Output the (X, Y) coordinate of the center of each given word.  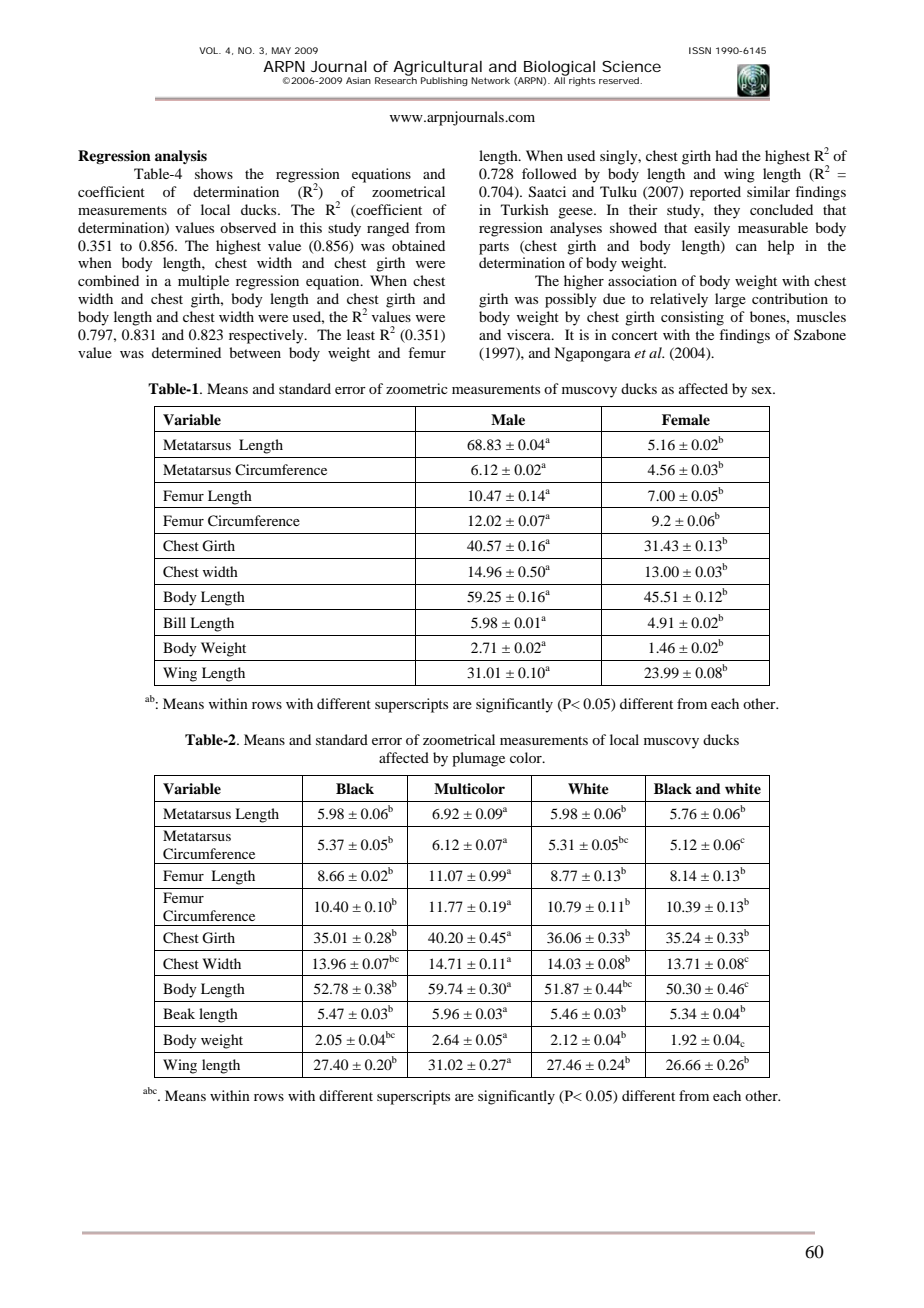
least (361, 334)
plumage (478, 759)
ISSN (700, 50)
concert (635, 335)
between (255, 352)
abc (150, 1090)
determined (186, 352)
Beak (179, 1013)
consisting (692, 318)
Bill (174, 622)
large (730, 300)
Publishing (444, 81)
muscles (821, 316)
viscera (530, 334)
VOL (209, 50)
